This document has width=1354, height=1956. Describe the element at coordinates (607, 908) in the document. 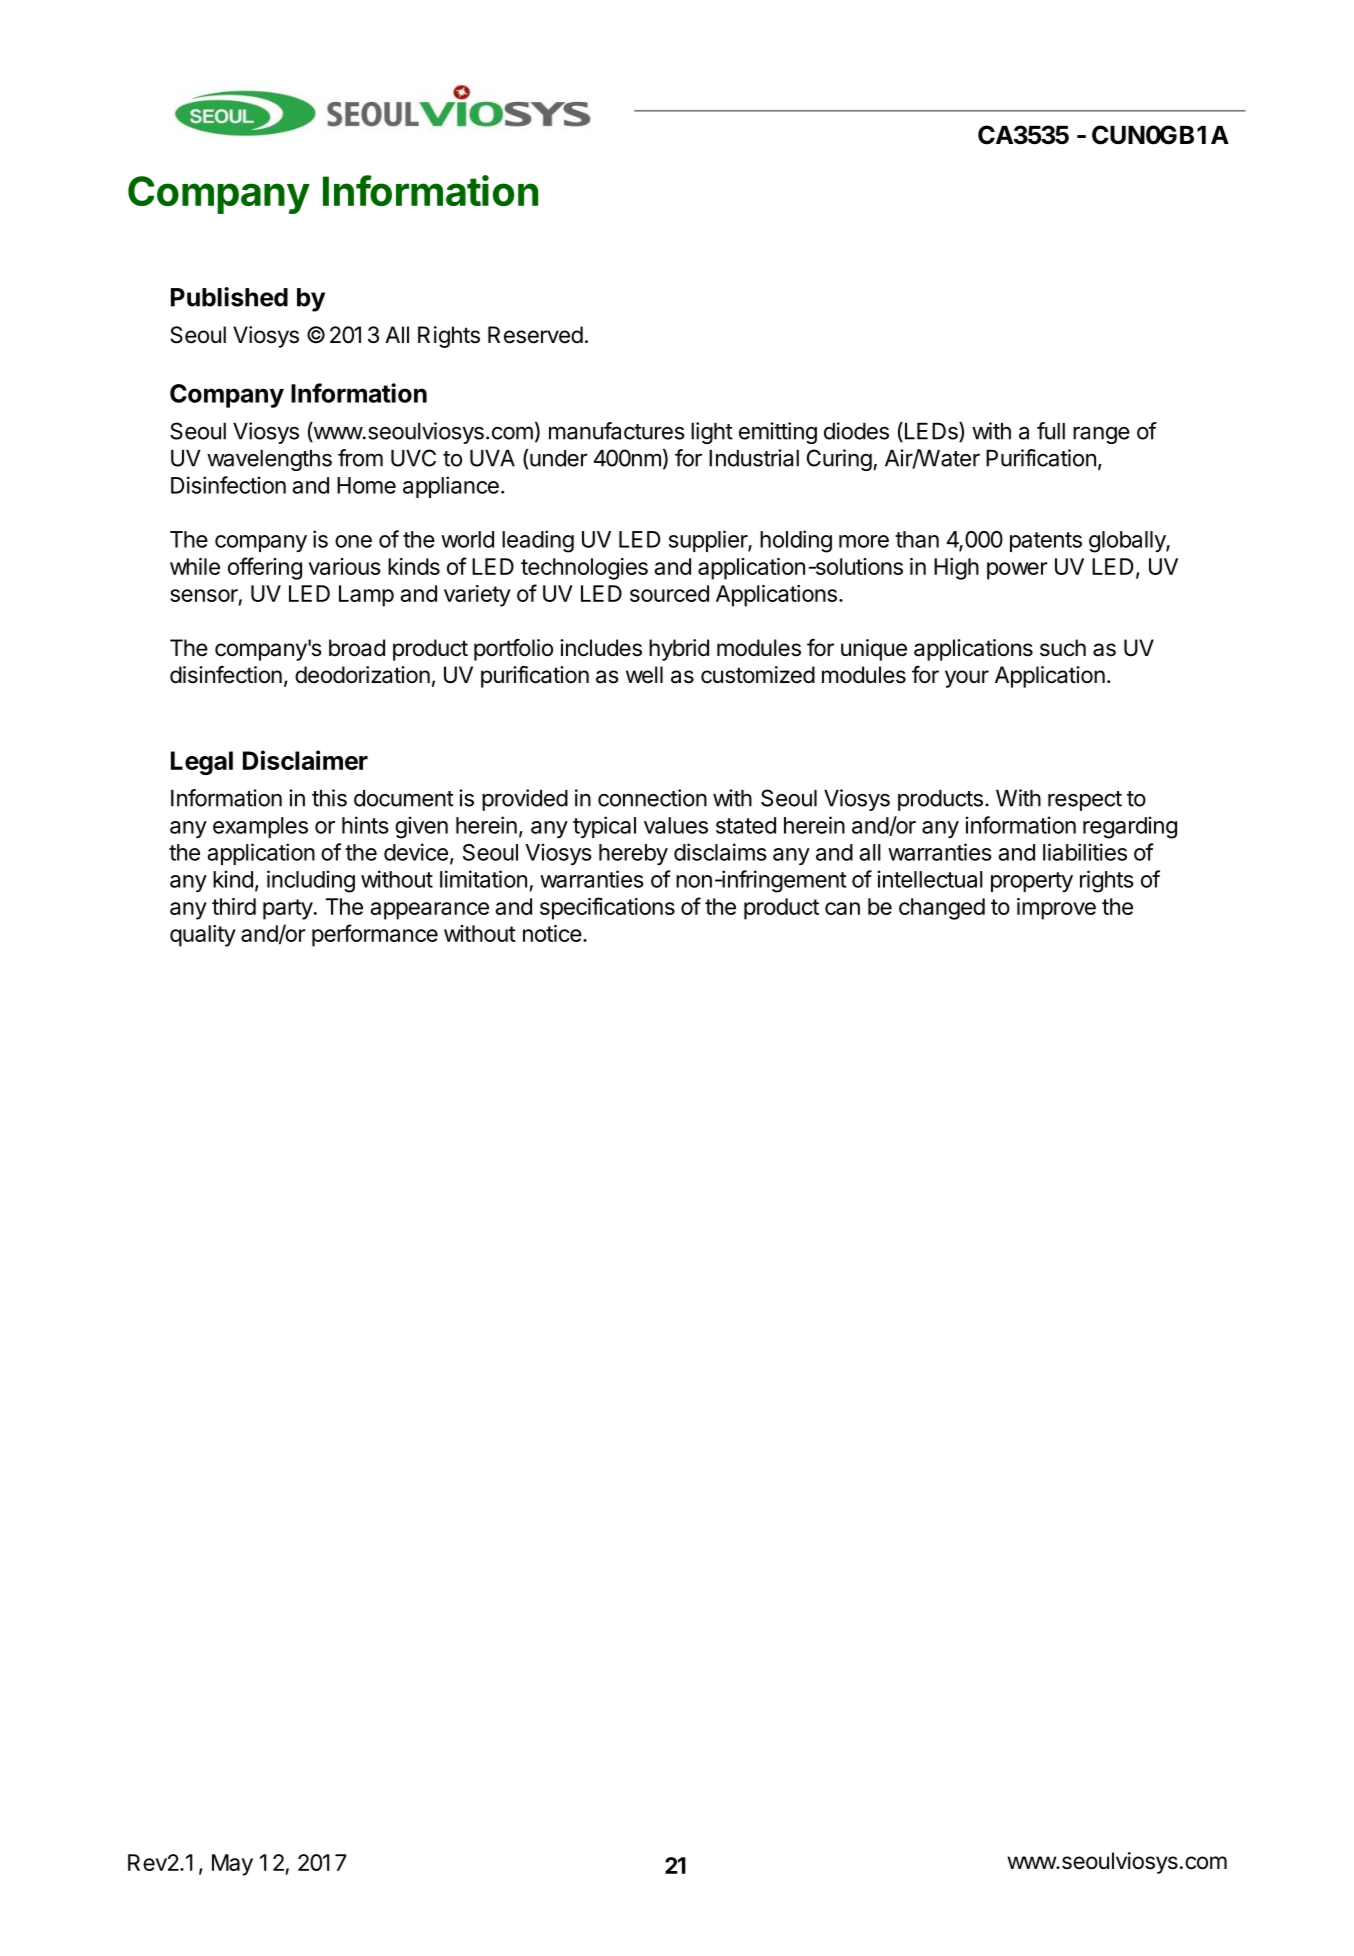

I see `specifications` at that location.
